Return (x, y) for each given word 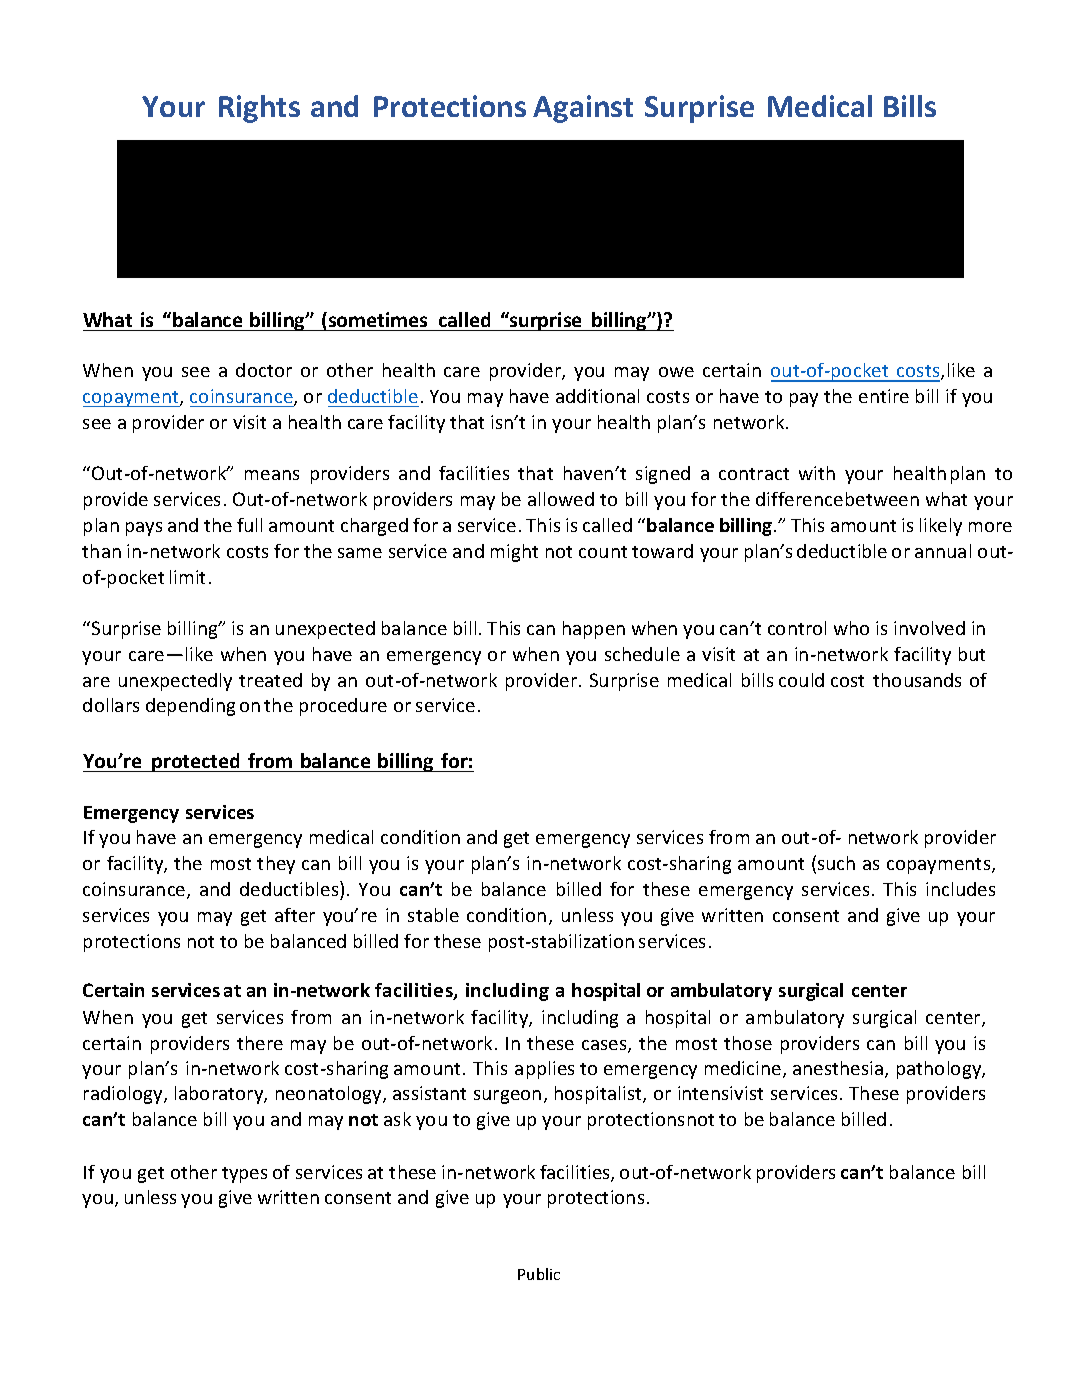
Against (583, 109)
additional (597, 396)
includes (960, 889)
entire (884, 396)
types (244, 1175)
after (295, 915)
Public (539, 1274)
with (817, 473)
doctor (264, 370)
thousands (917, 680)
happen (594, 630)
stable (433, 915)
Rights (259, 109)
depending (190, 707)
